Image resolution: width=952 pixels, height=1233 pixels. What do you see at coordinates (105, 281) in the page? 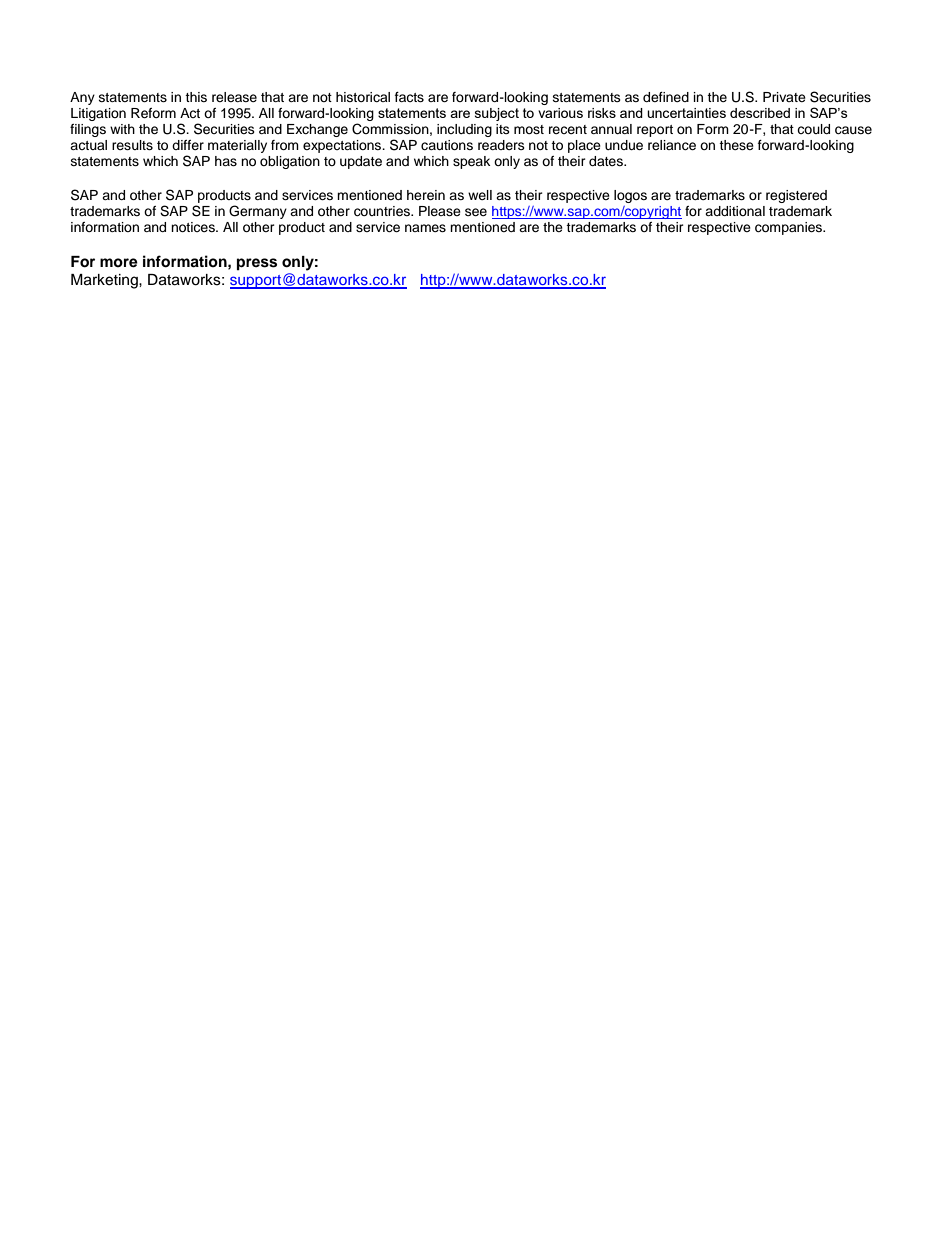
I see `Marketing` at bounding box center [105, 281].
